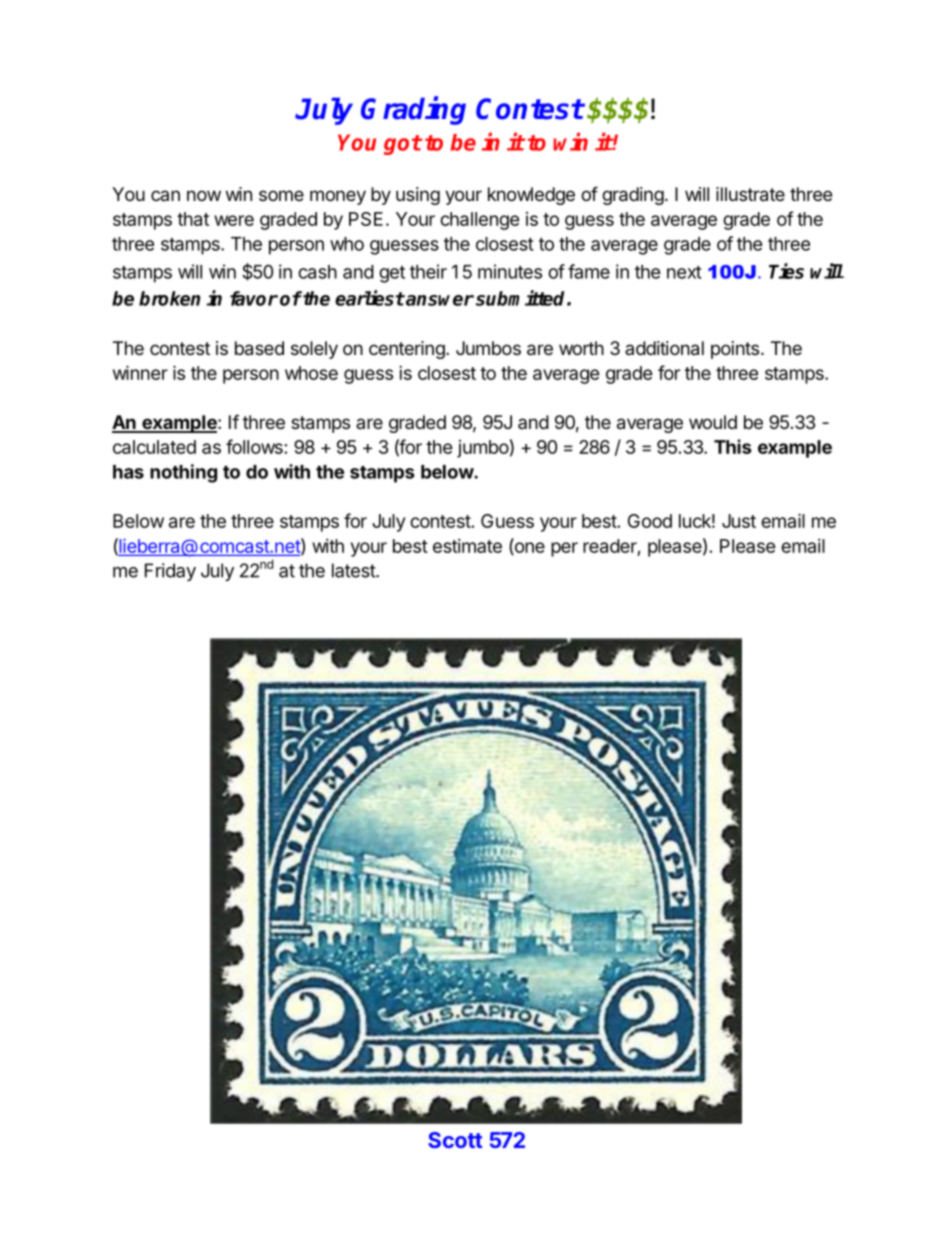 The image size is (952, 1233). I want to click on This, so click(733, 446).
